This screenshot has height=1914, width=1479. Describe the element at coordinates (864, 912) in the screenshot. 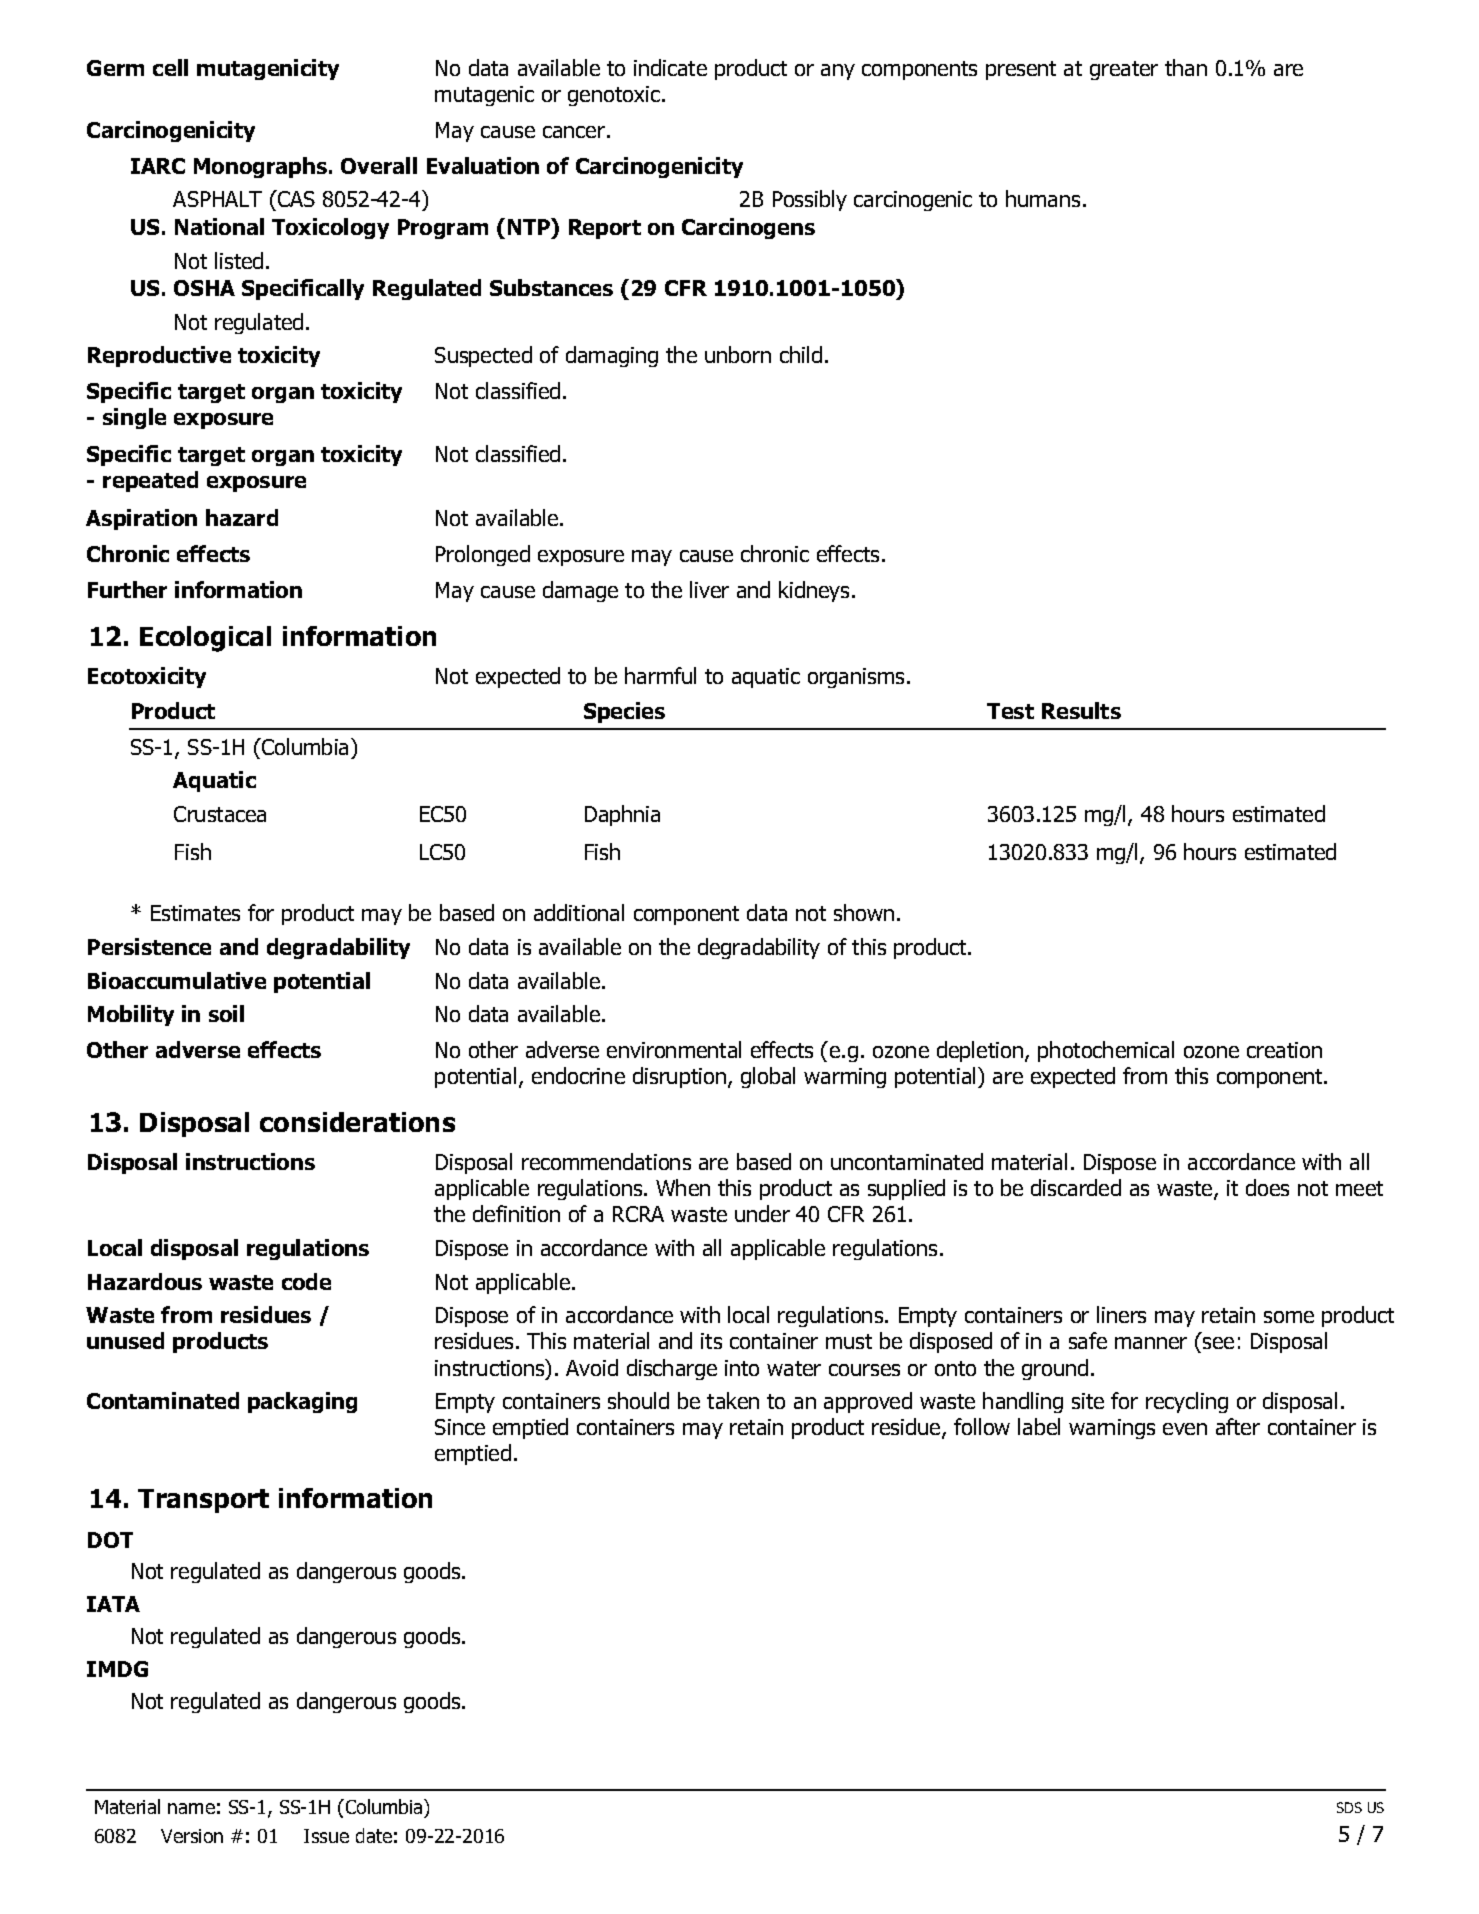

I see `shown` at that location.
